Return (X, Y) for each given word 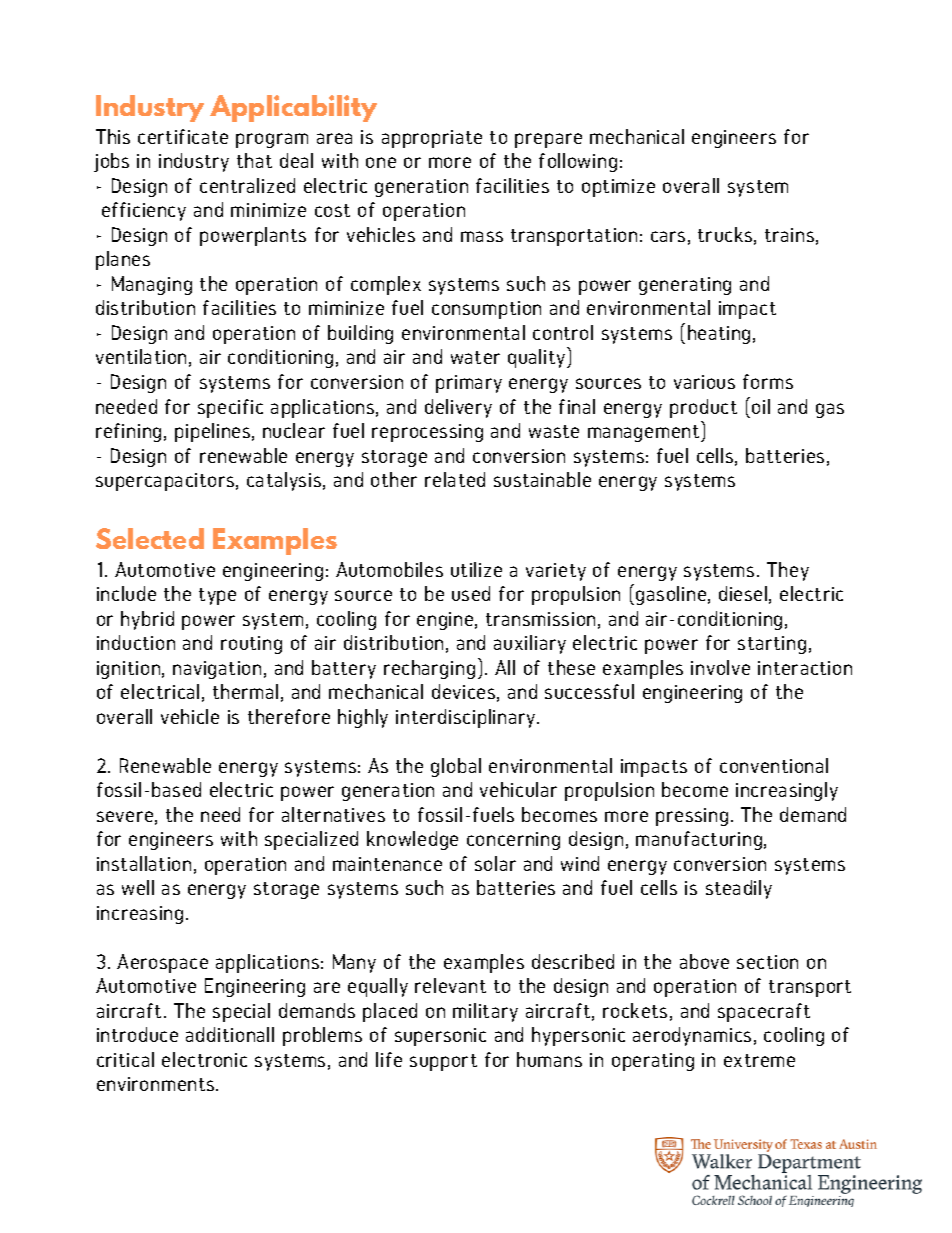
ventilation (141, 356)
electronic (204, 1059)
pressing (692, 817)
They (788, 571)
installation (144, 863)
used (471, 593)
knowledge (412, 840)
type (217, 596)
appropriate (432, 139)
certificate (183, 136)
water (475, 357)
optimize (618, 188)
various (704, 382)
